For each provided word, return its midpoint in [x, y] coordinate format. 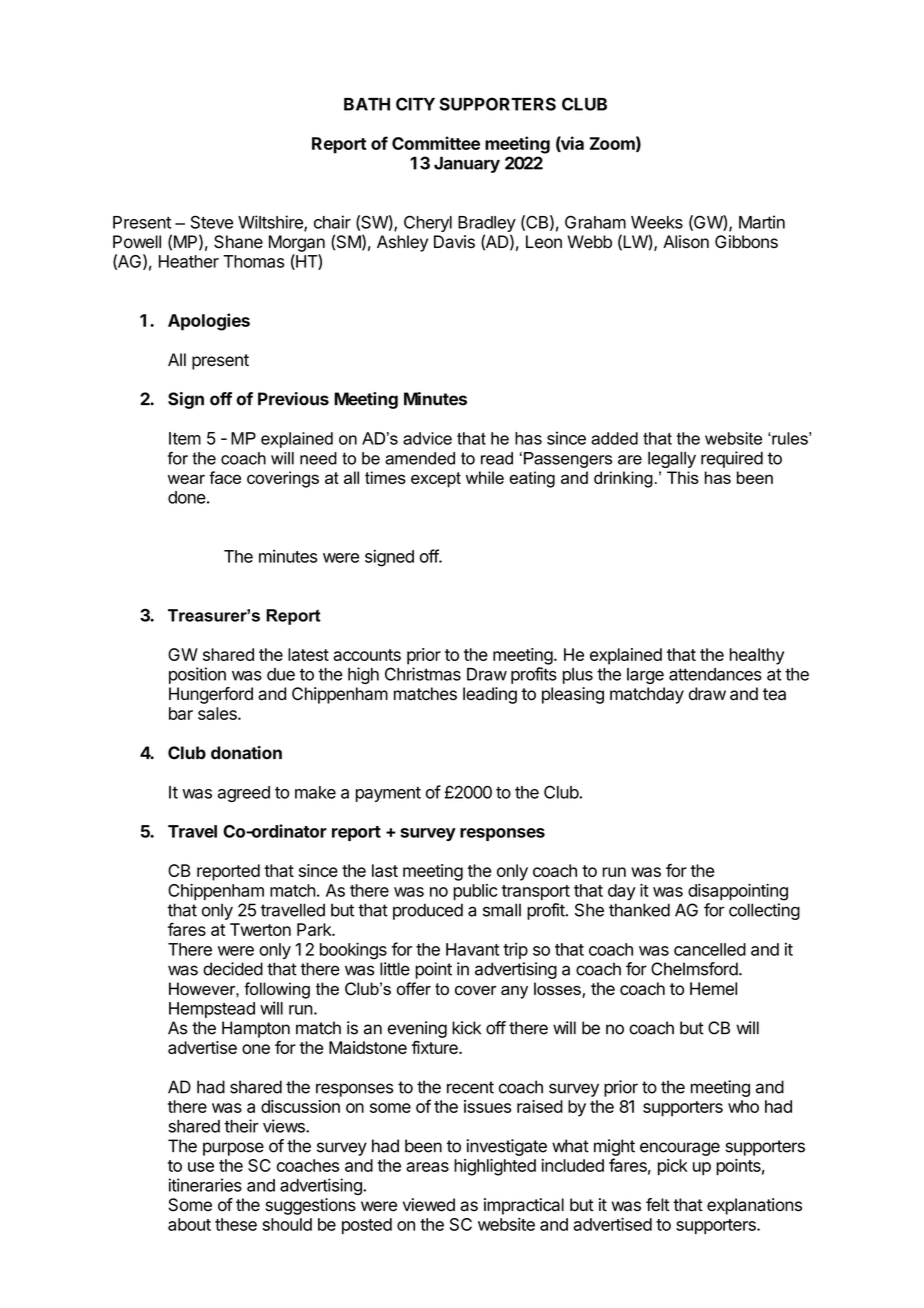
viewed [429, 1205]
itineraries [205, 1185]
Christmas [423, 674]
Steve [212, 222]
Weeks [657, 222]
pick [673, 1167]
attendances [715, 674]
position [197, 675]
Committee [436, 143]
